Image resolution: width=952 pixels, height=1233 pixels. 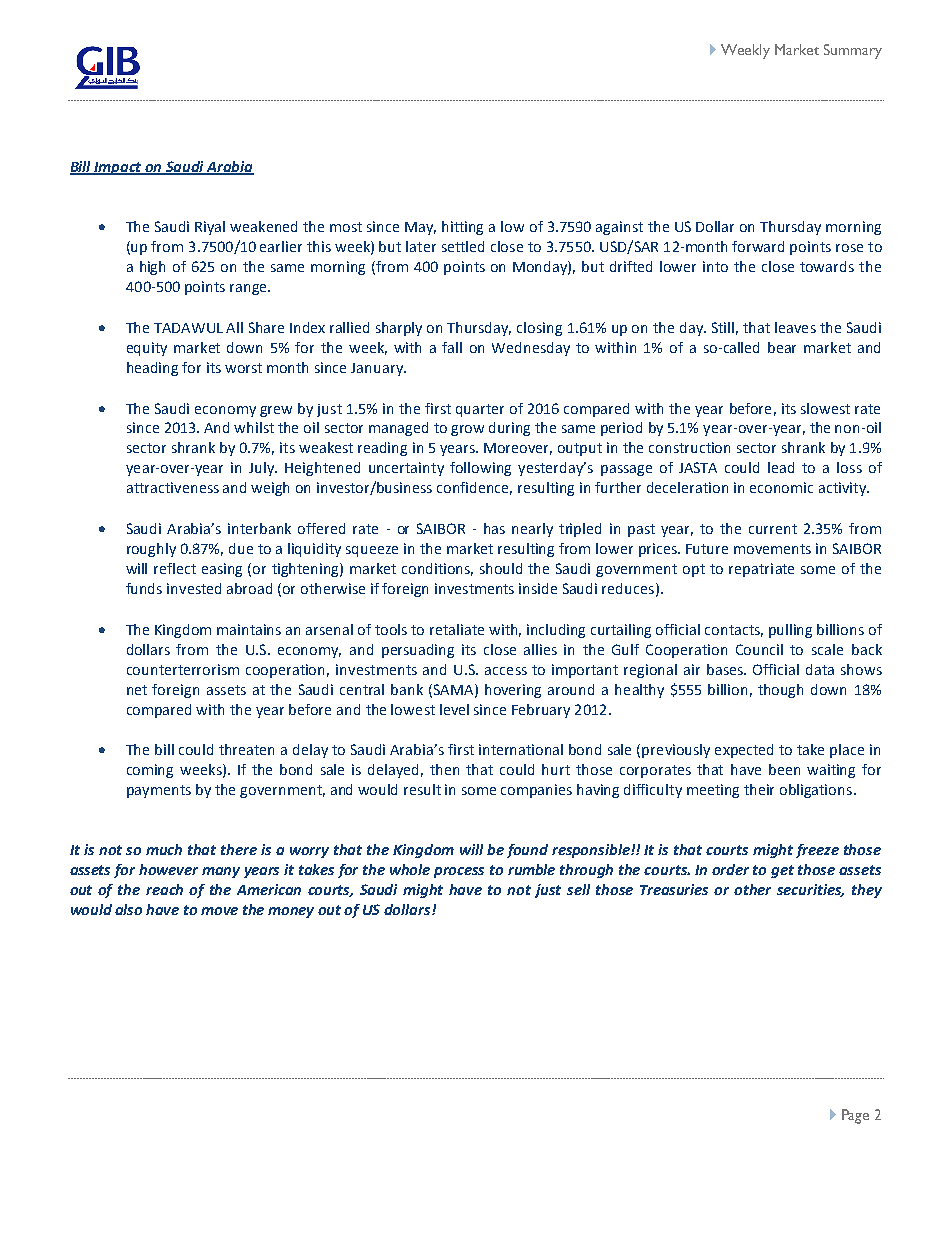 I want to click on invested, so click(x=194, y=588).
